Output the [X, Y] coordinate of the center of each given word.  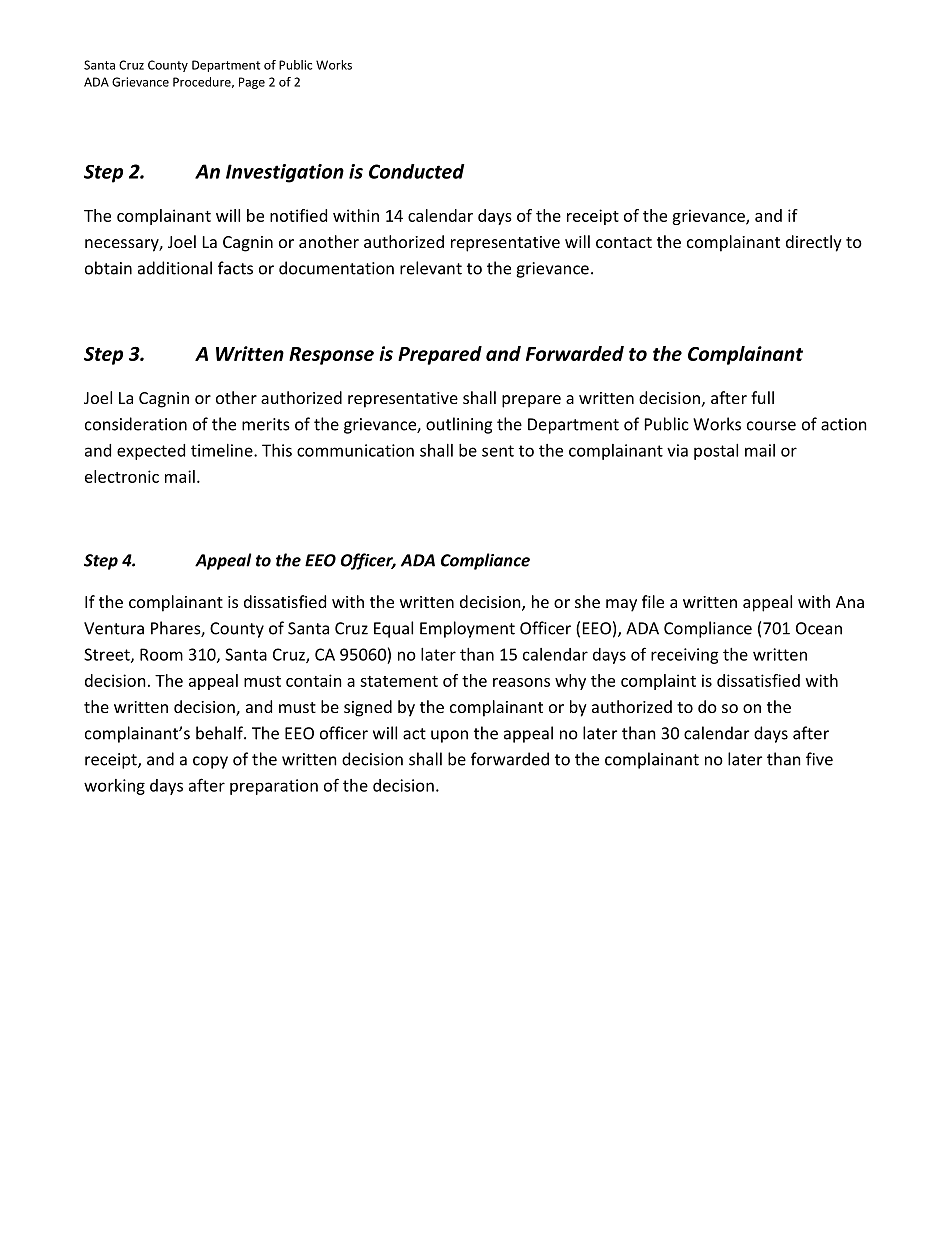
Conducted [417, 171]
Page [252, 83]
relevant [431, 268]
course [771, 426]
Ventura [114, 628]
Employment [467, 629]
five [819, 759]
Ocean [819, 628]
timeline [223, 450]
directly [814, 243]
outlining [459, 425]
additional [175, 268]
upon [449, 736]
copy [210, 762]
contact [624, 242]
